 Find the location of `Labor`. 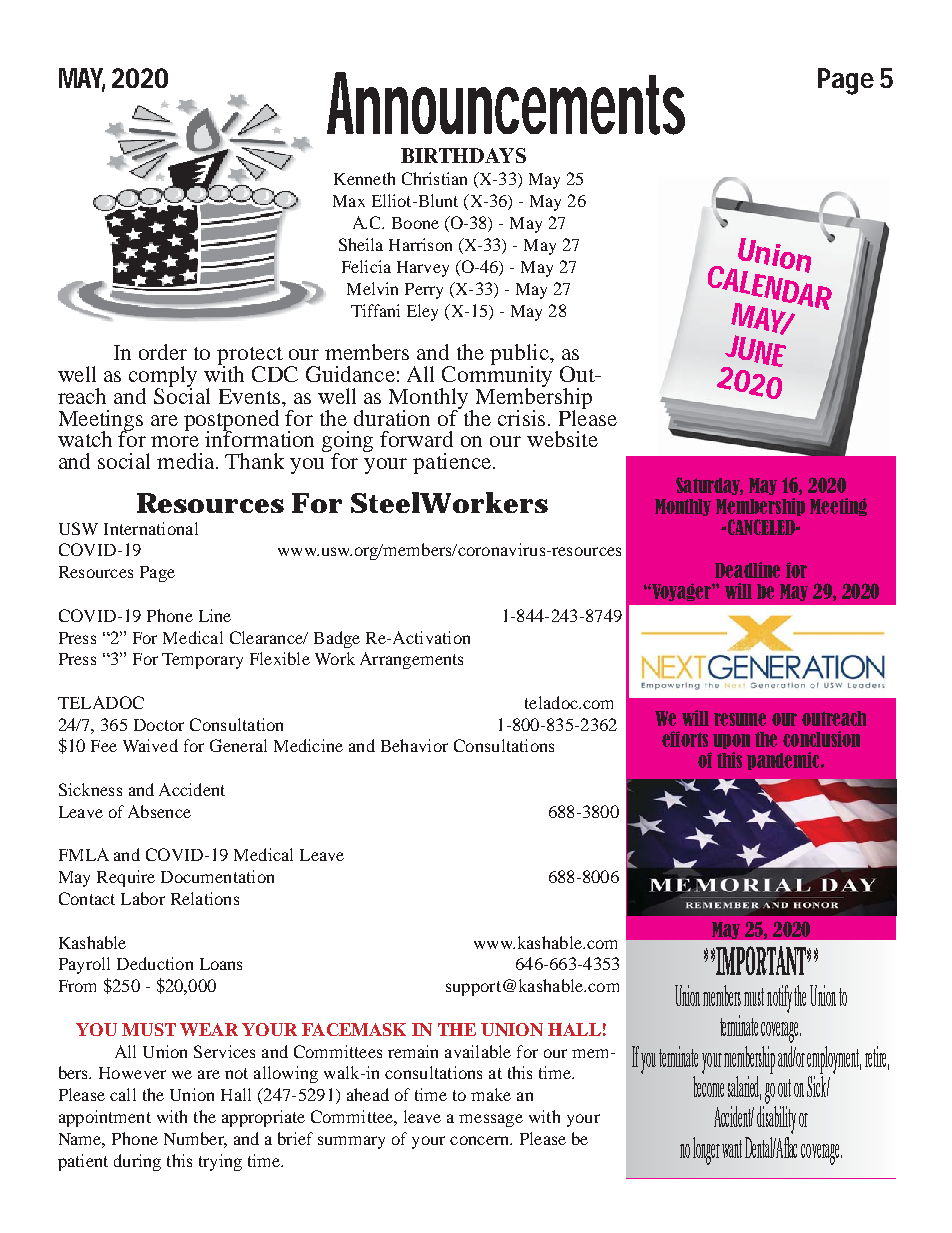

Labor is located at coordinates (143, 898).
